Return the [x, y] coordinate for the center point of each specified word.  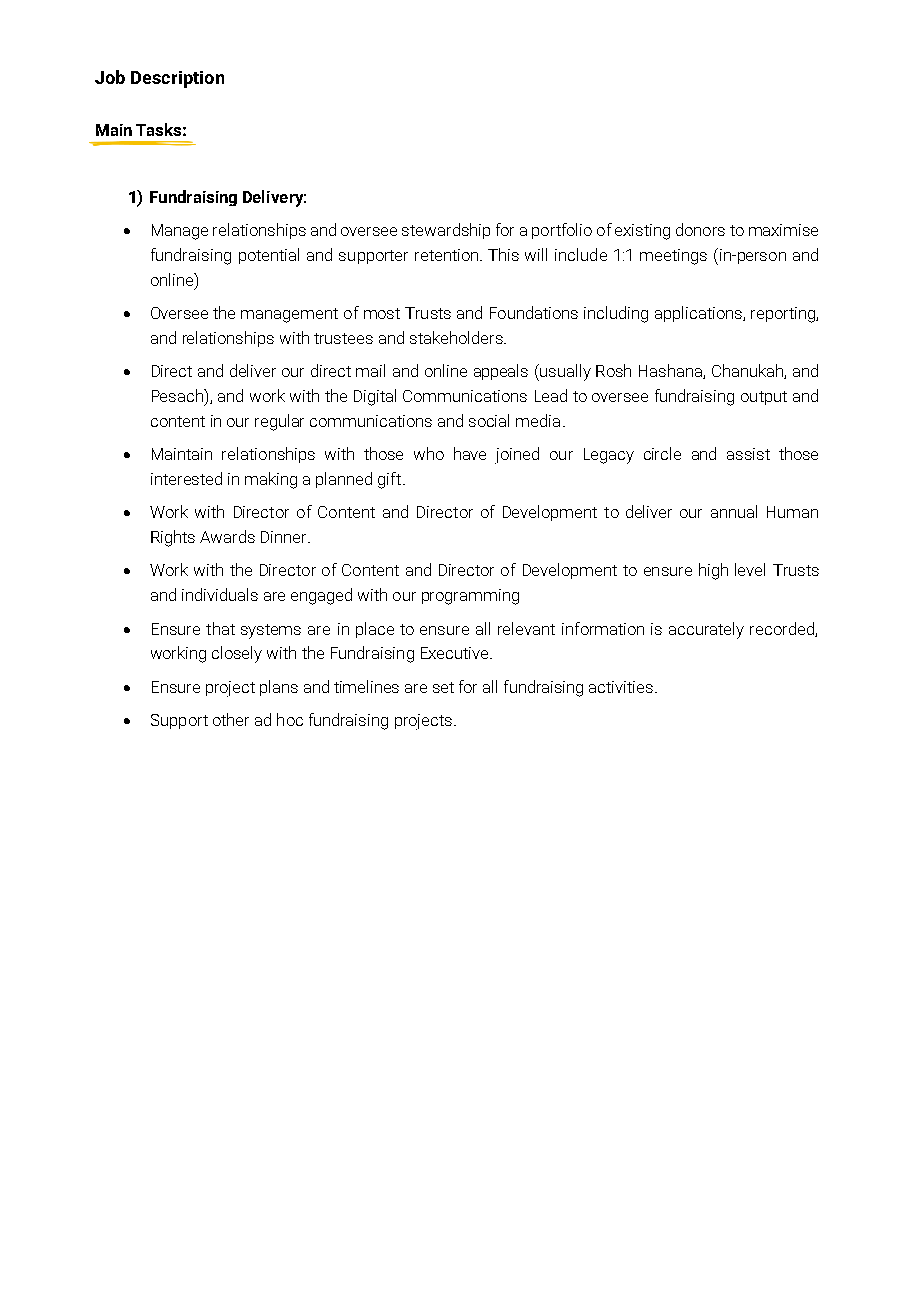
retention [448, 255]
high [713, 571]
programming [470, 597]
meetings [673, 257]
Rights [173, 538]
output [764, 398]
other [231, 719]
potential [269, 256]
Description [177, 79]
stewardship [446, 231]
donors [700, 229]
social [489, 420]
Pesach [178, 395]
